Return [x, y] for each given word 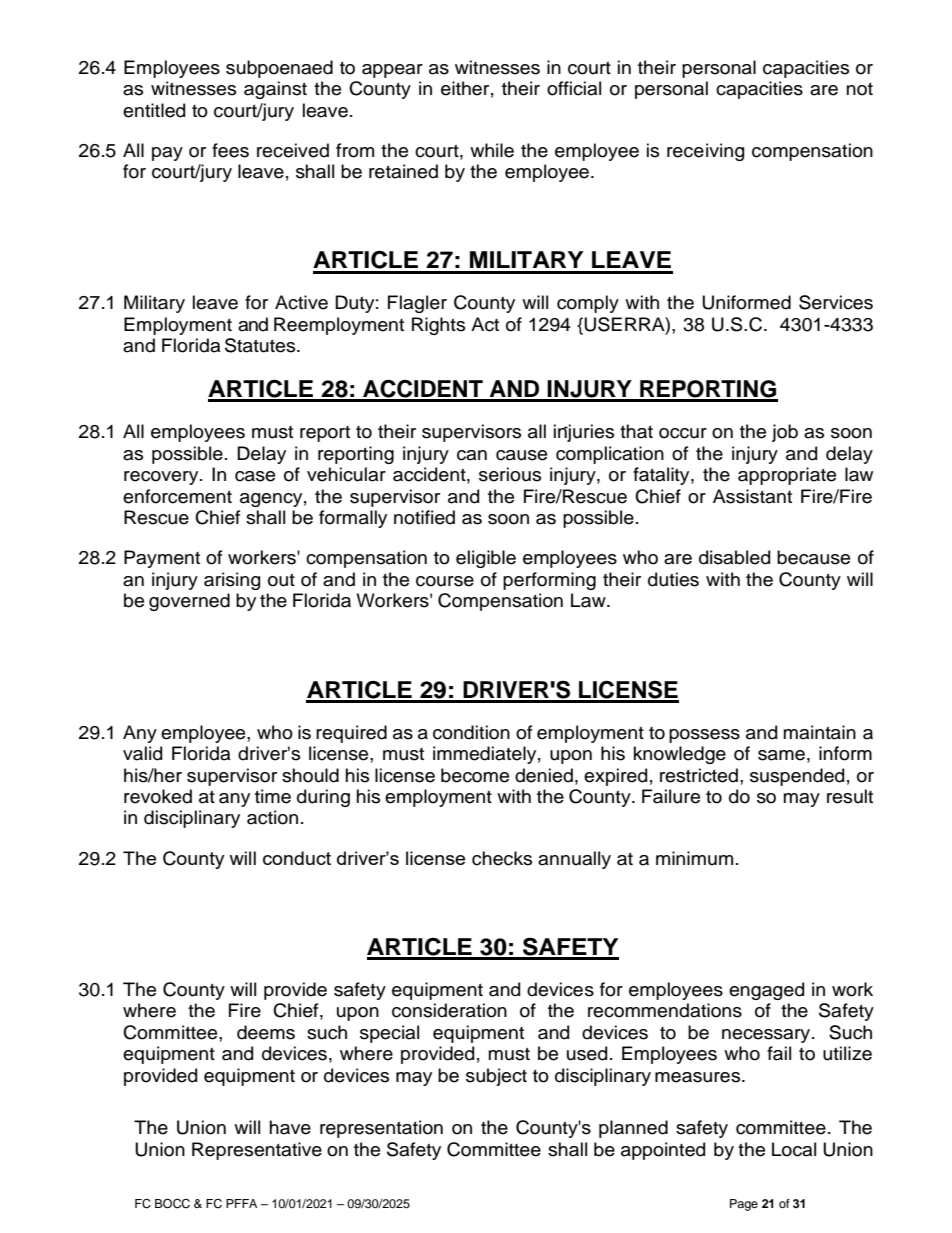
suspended [797, 777]
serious [510, 474]
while [492, 150]
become [475, 775]
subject [496, 1077]
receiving [705, 152]
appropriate [787, 476]
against [275, 90]
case [255, 476]
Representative [257, 1151]
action [272, 817]
